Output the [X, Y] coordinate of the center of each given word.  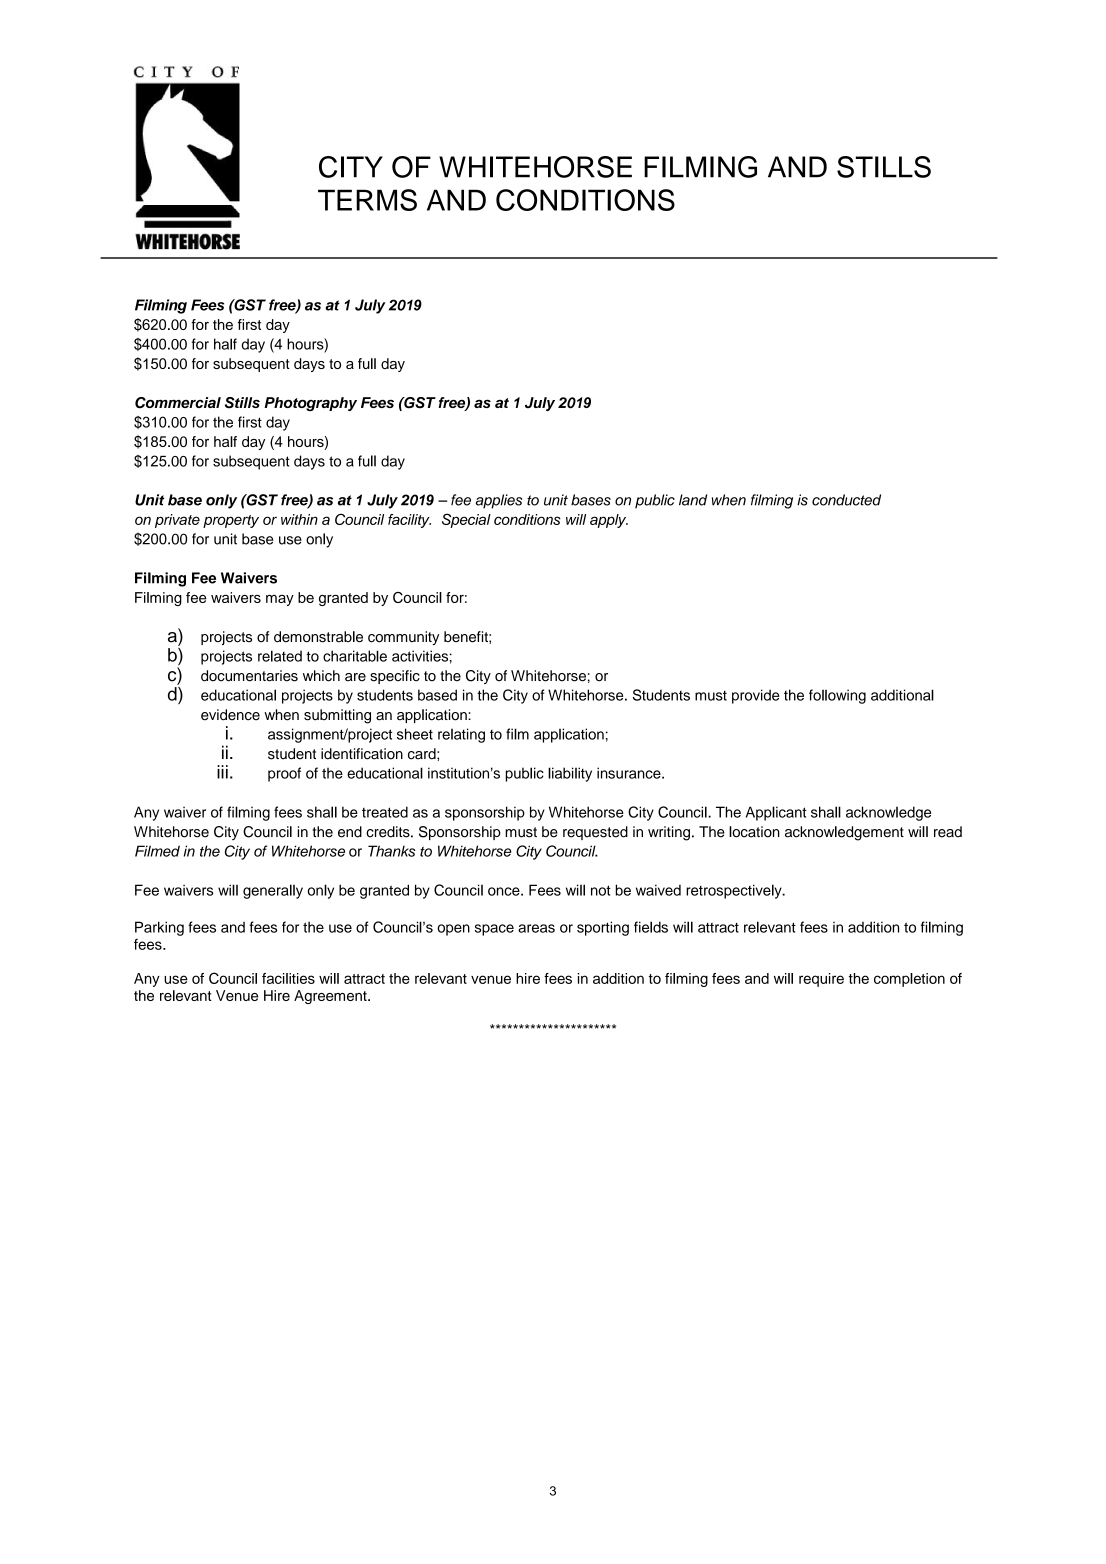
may [280, 600]
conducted [846, 500]
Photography [310, 404]
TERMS [367, 200]
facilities [288, 978]
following [837, 696]
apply [609, 521]
